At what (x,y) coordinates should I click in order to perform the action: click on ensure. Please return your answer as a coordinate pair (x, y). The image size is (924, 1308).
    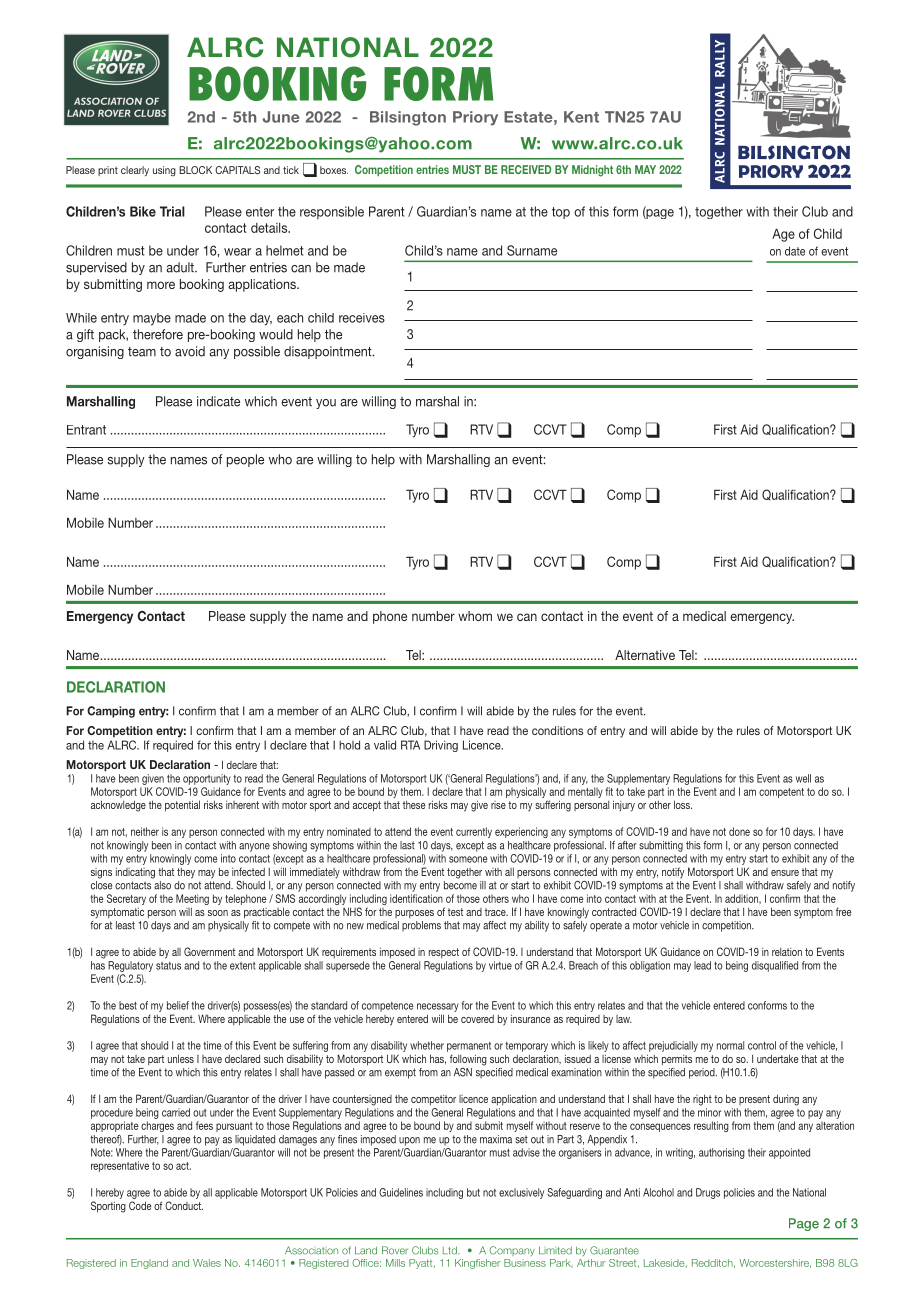
    Looking at the image, I should click on (785, 873).
